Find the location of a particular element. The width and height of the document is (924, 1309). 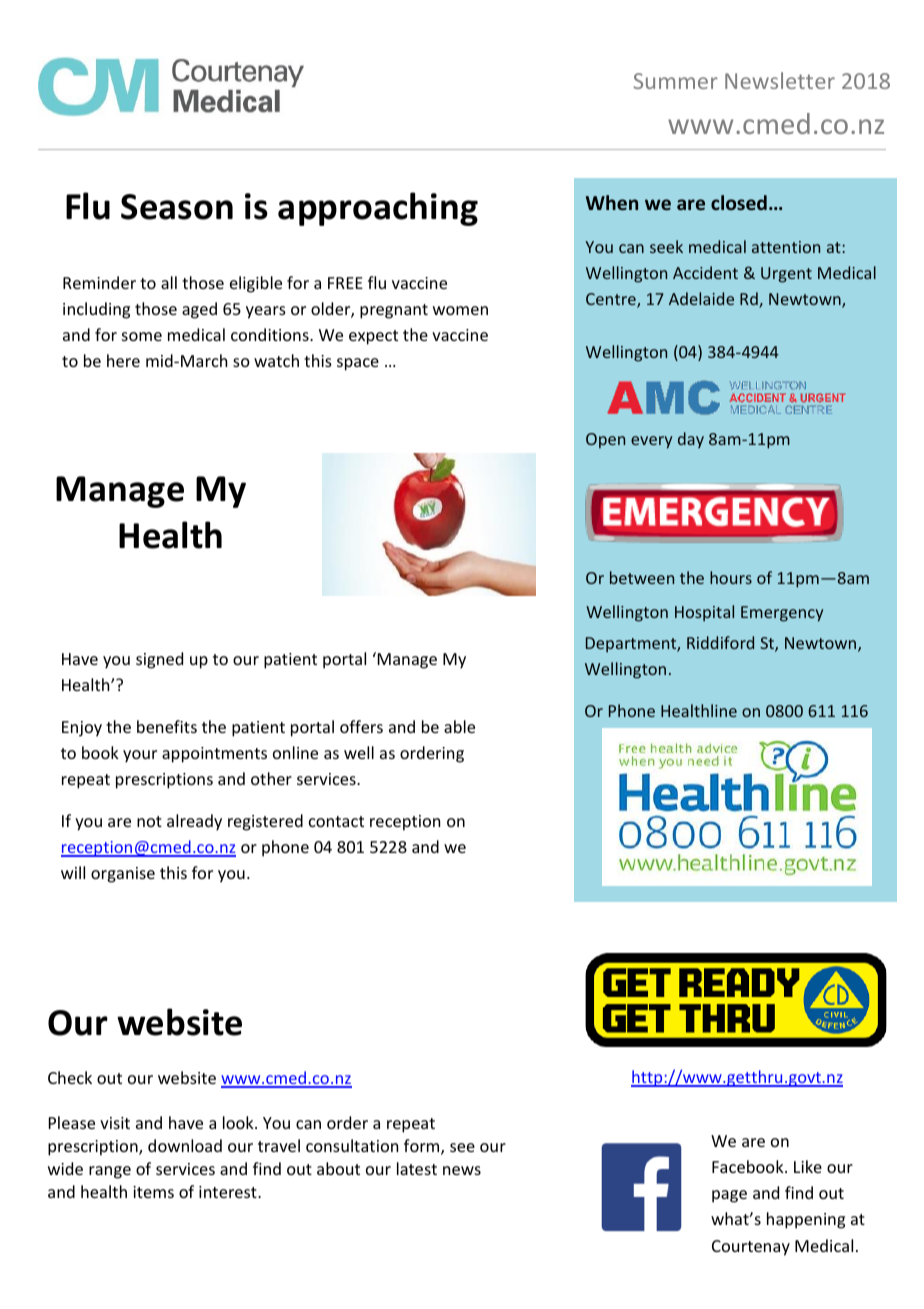

signed is located at coordinates (159, 660).
